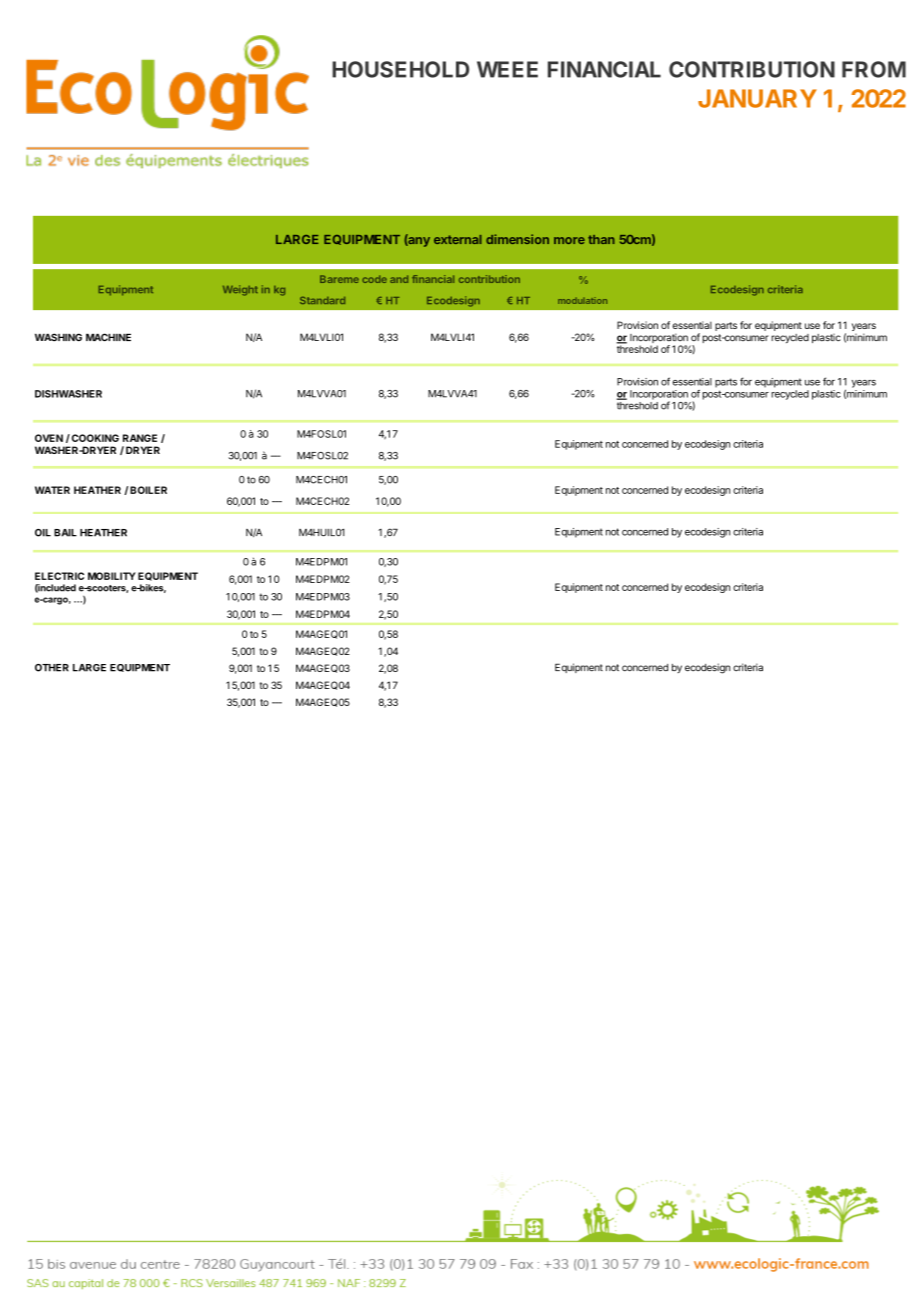  I want to click on RANGE, so click(140, 438).
